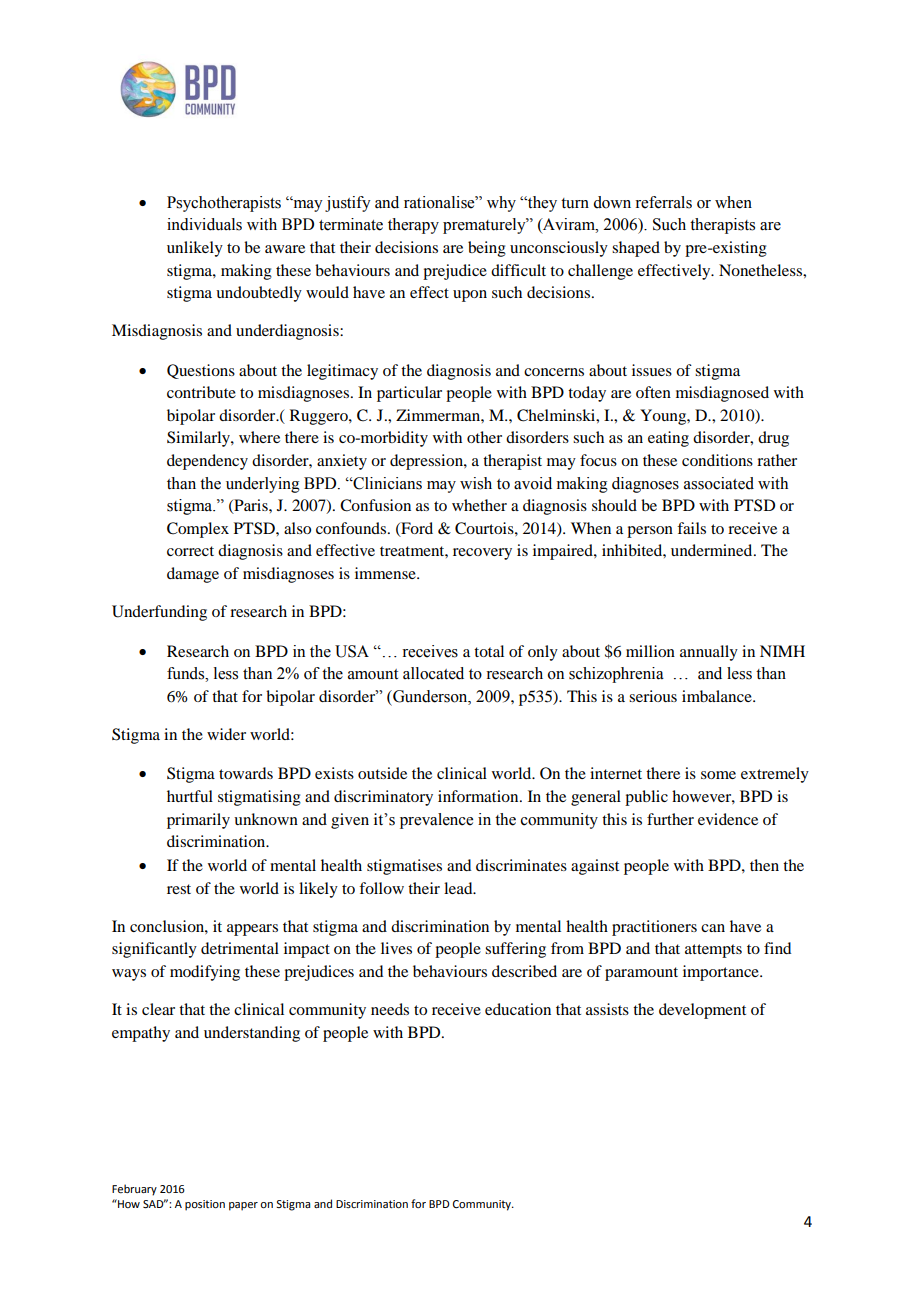 This screenshot has width=924, height=1308. What do you see at coordinates (663, 202) in the screenshot?
I see `referrals` at bounding box center [663, 202].
